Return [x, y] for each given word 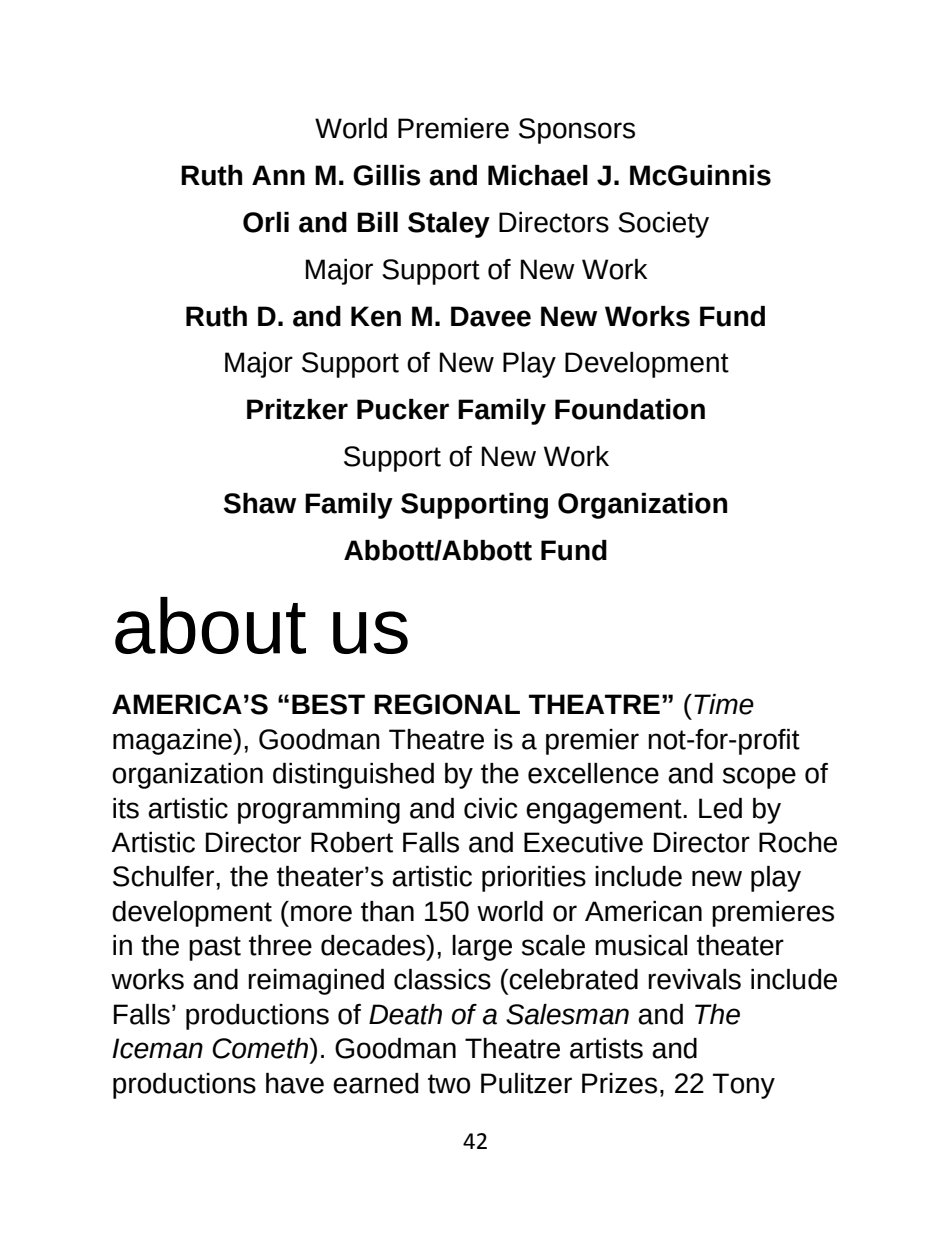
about [210, 625]
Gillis [387, 175]
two [449, 1084]
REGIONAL [447, 704]
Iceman [157, 1048]
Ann [278, 175]
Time [724, 704]
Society [663, 225]
